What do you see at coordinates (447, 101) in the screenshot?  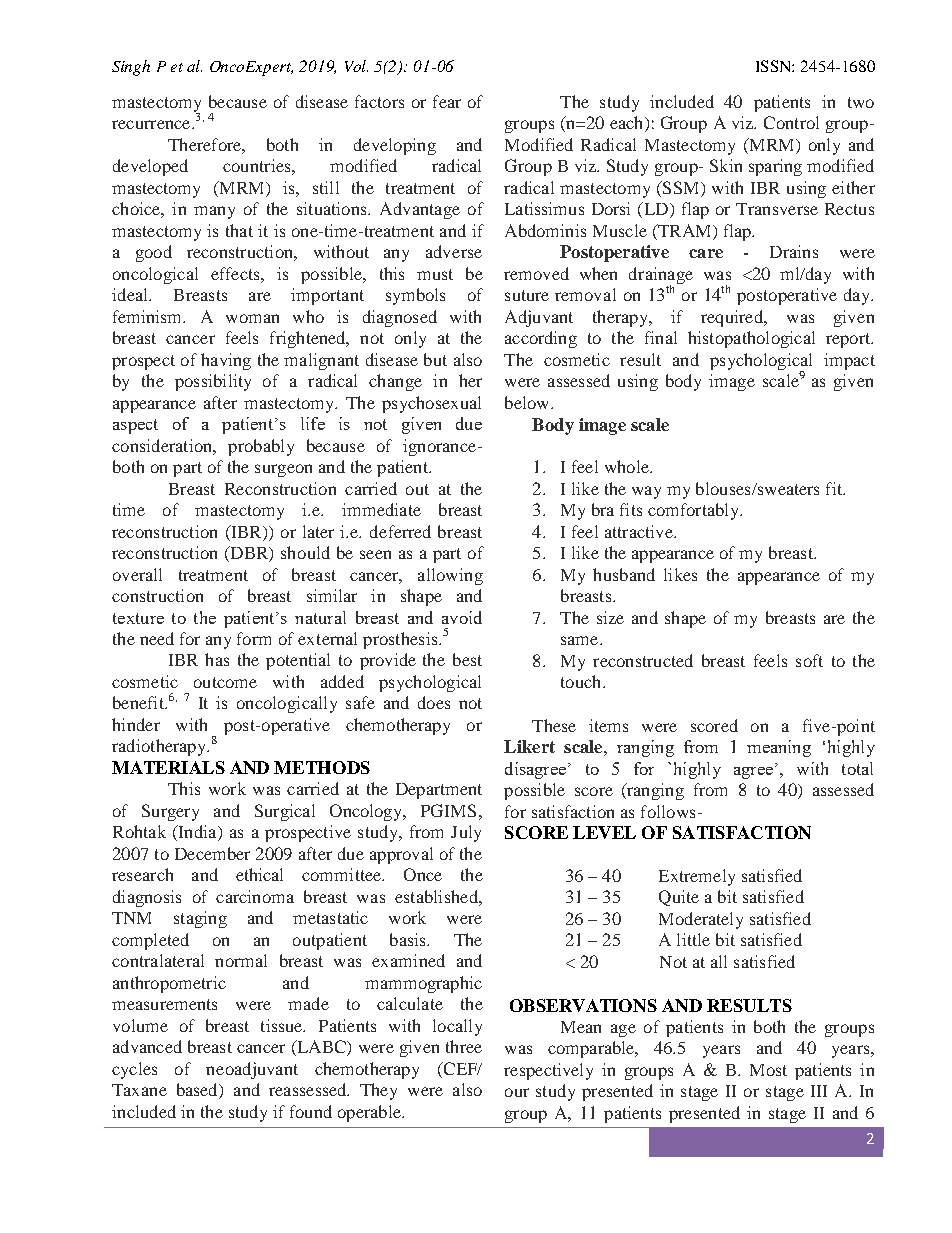 I see `fear` at bounding box center [447, 101].
